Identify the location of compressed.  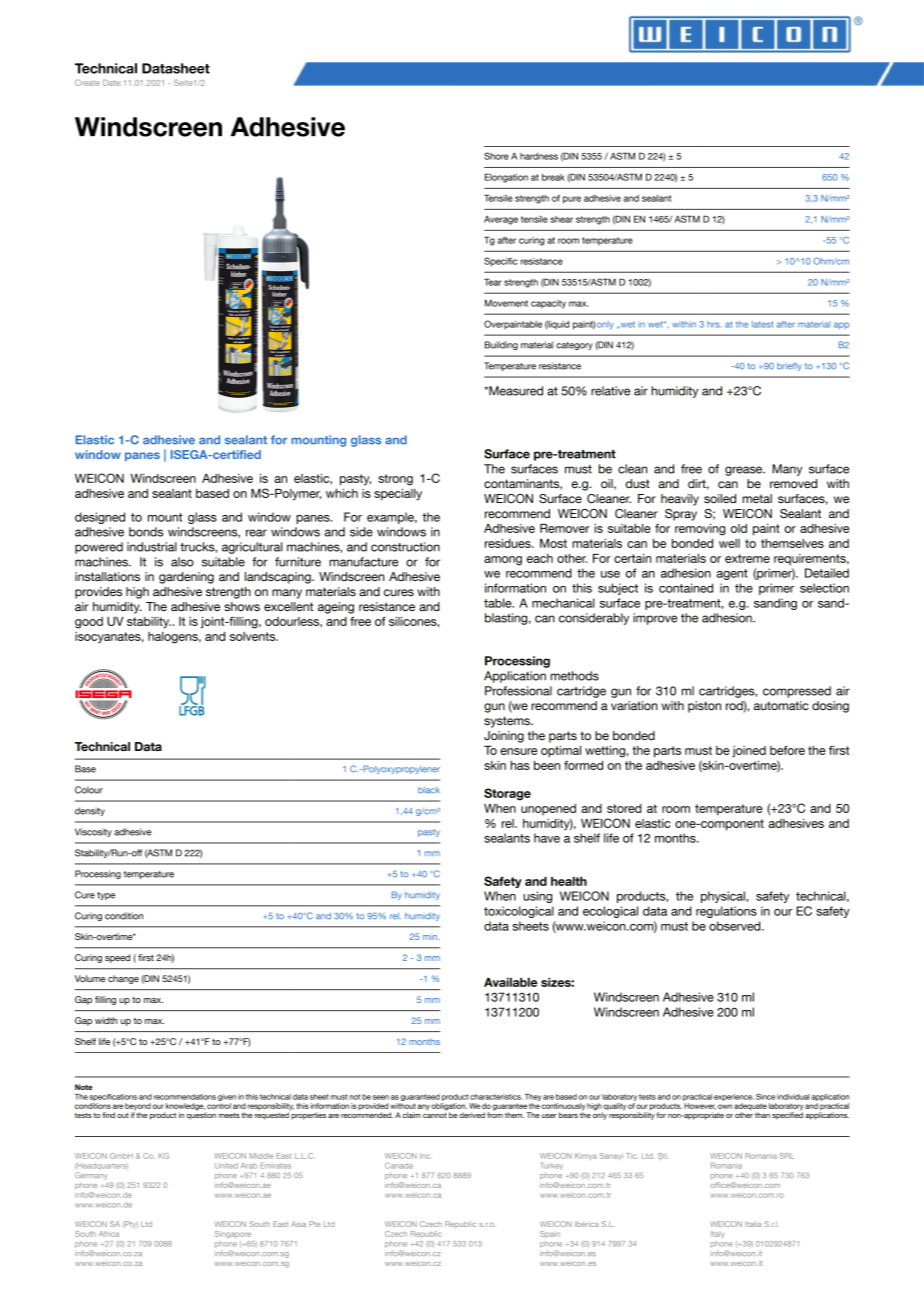
(797, 692).
